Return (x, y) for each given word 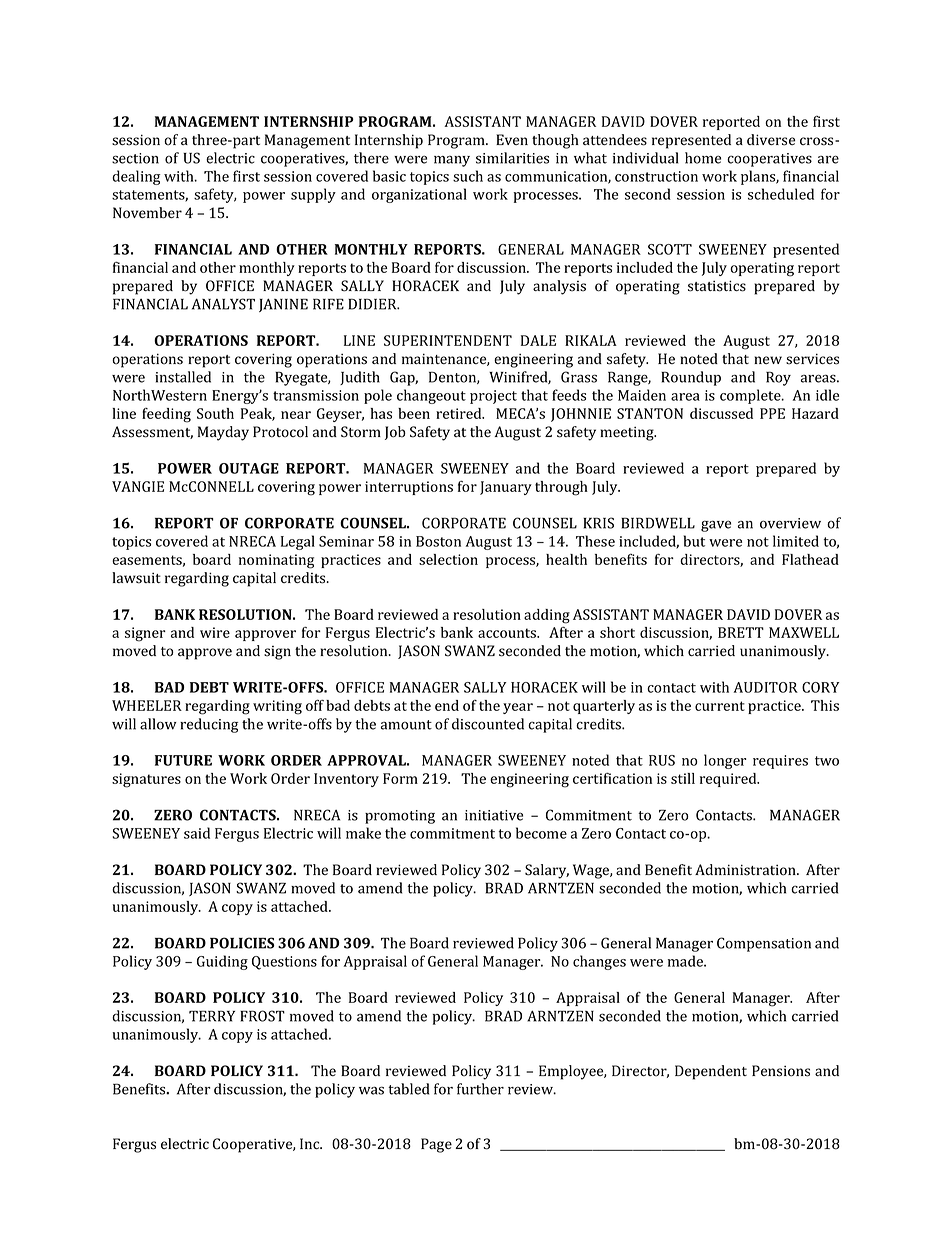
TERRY (212, 1016)
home (703, 158)
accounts (508, 633)
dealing (136, 177)
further (480, 1089)
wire (215, 632)
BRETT (741, 632)
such (468, 176)
